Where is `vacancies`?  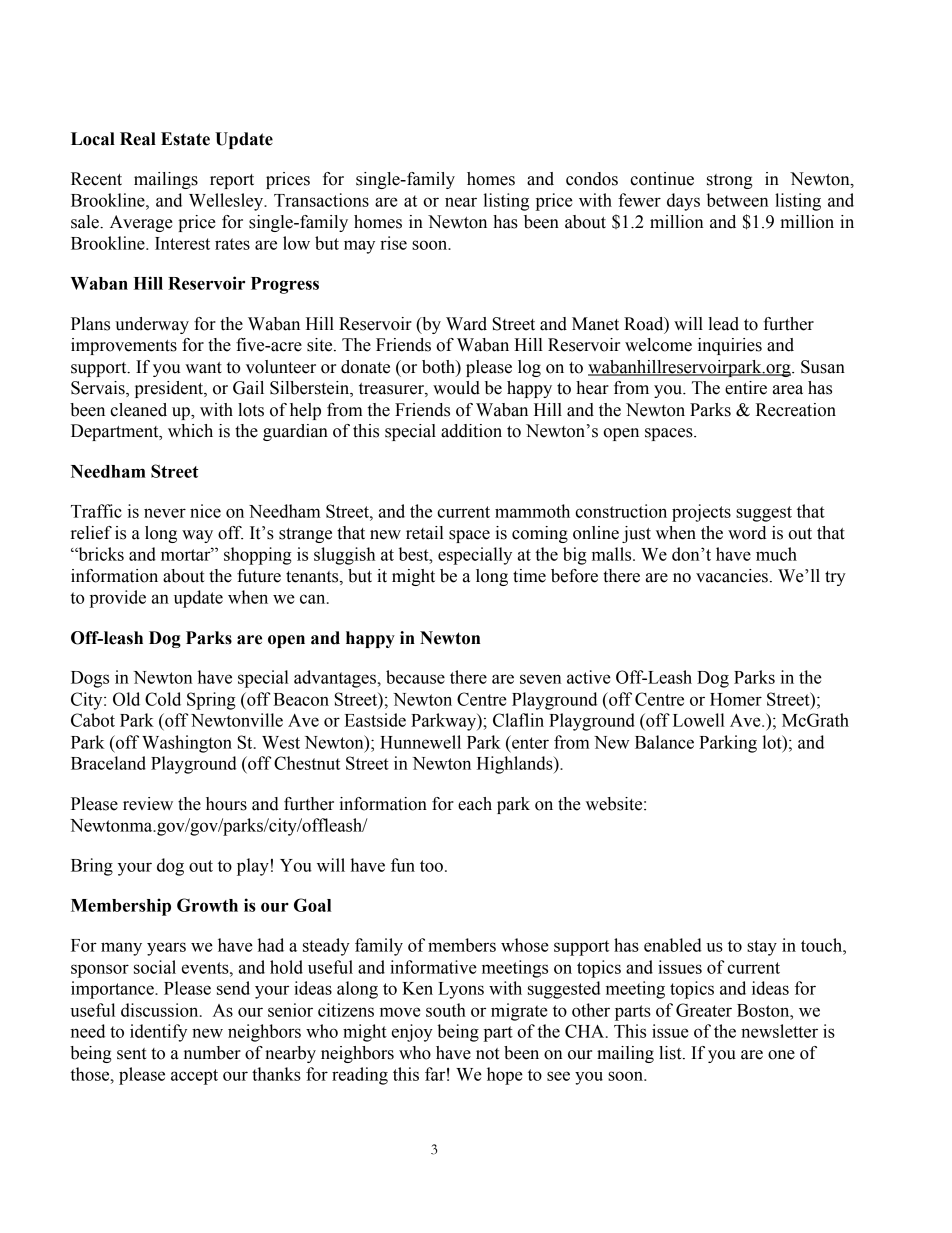
vacancies is located at coordinates (732, 576).
